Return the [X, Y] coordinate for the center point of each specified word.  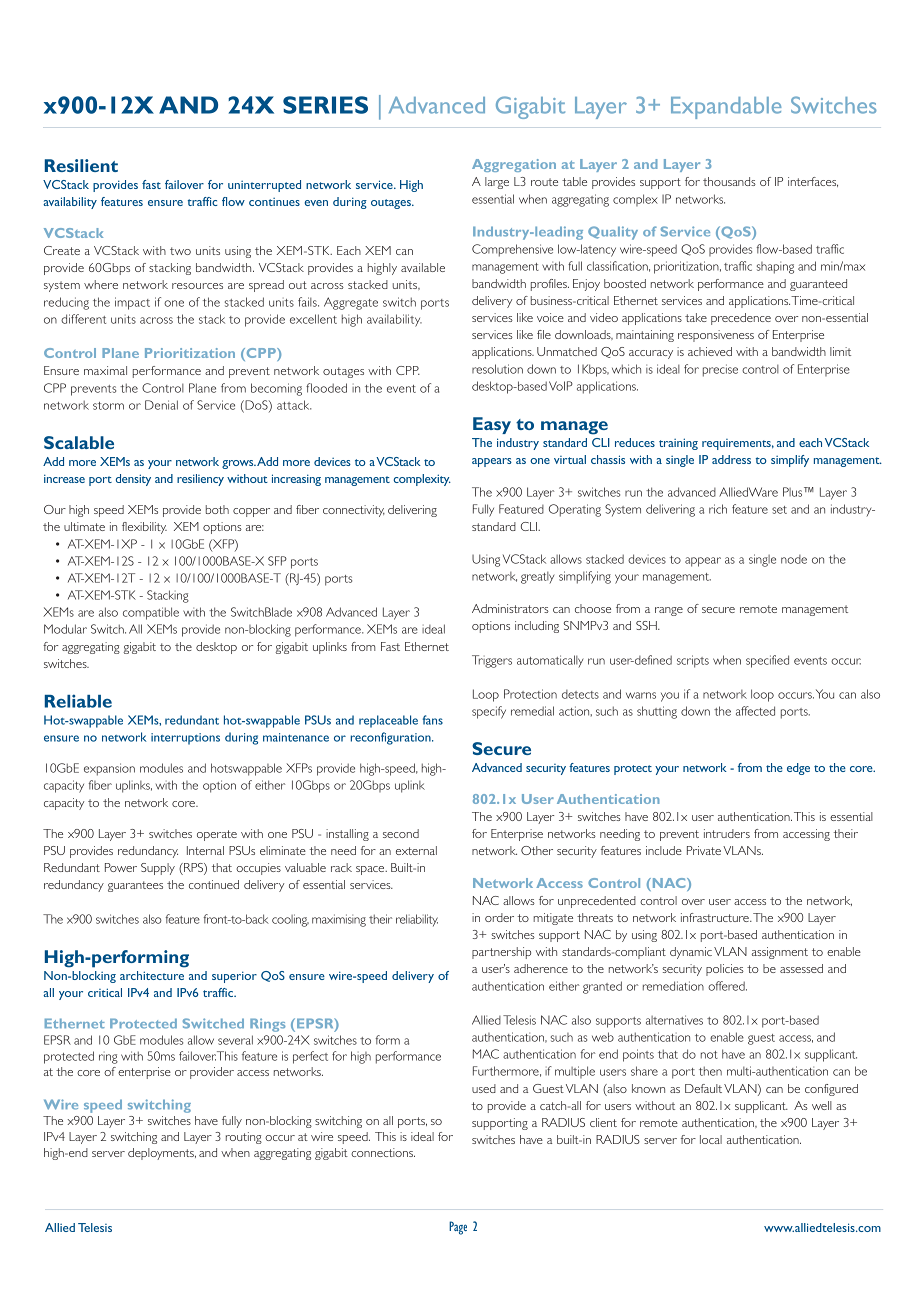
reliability [417, 920]
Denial [161, 405]
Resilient [81, 165]
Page [458, 1228]
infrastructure [716, 917]
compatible [151, 613]
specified [767, 661]
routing [244, 1138]
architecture [152, 975]
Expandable [726, 108]
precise [720, 370]
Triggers [492, 661]
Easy [492, 425]
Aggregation [514, 165]
